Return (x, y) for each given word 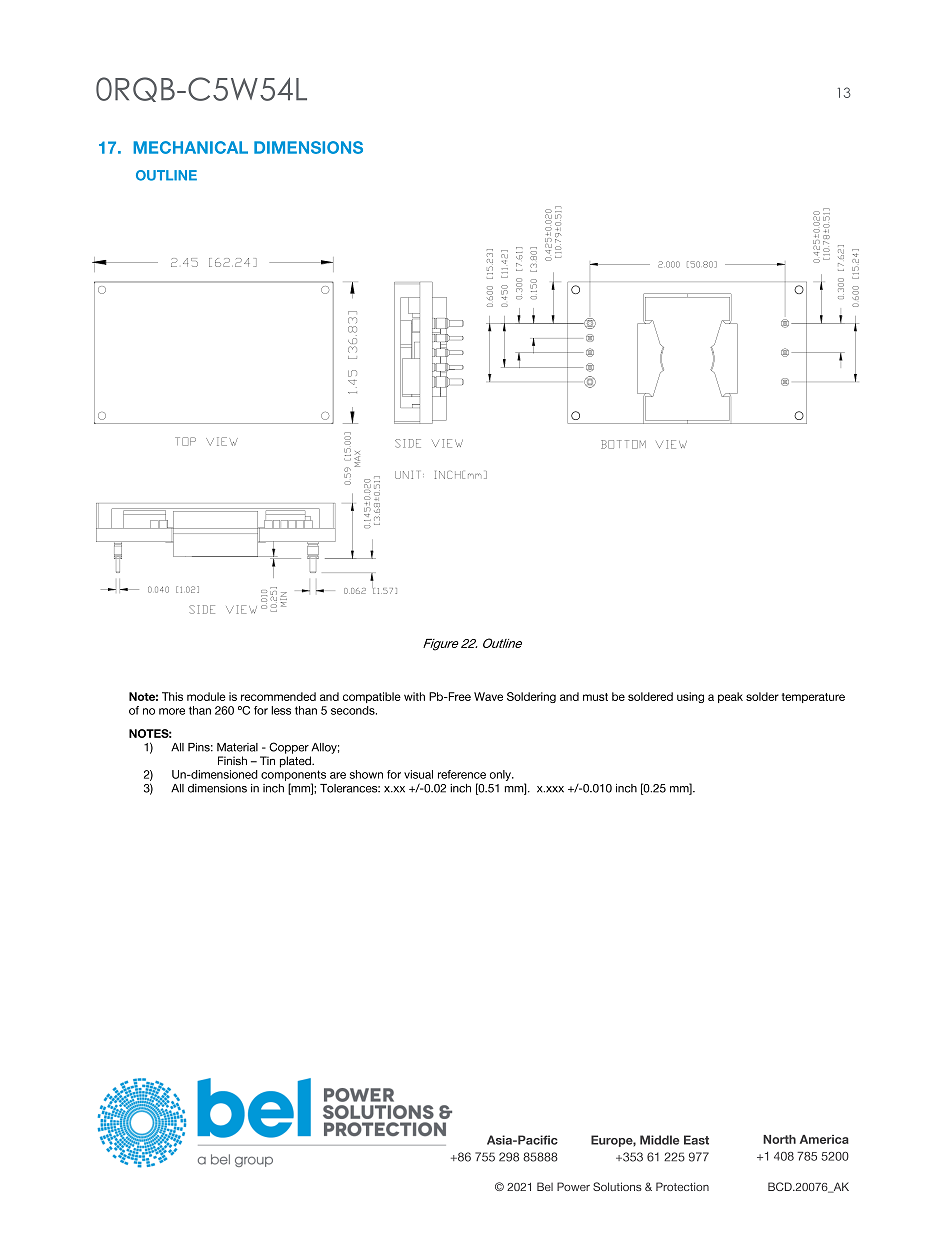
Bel (545, 1186)
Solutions (617, 1186)
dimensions (217, 788)
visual (418, 774)
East (696, 1140)
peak (730, 697)
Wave (488, 696)
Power (573, 1186)
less (281, 710)
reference (462, 774)
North (779, 1139)
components (293, 775)
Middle (659, 1140)
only (501, 775)
